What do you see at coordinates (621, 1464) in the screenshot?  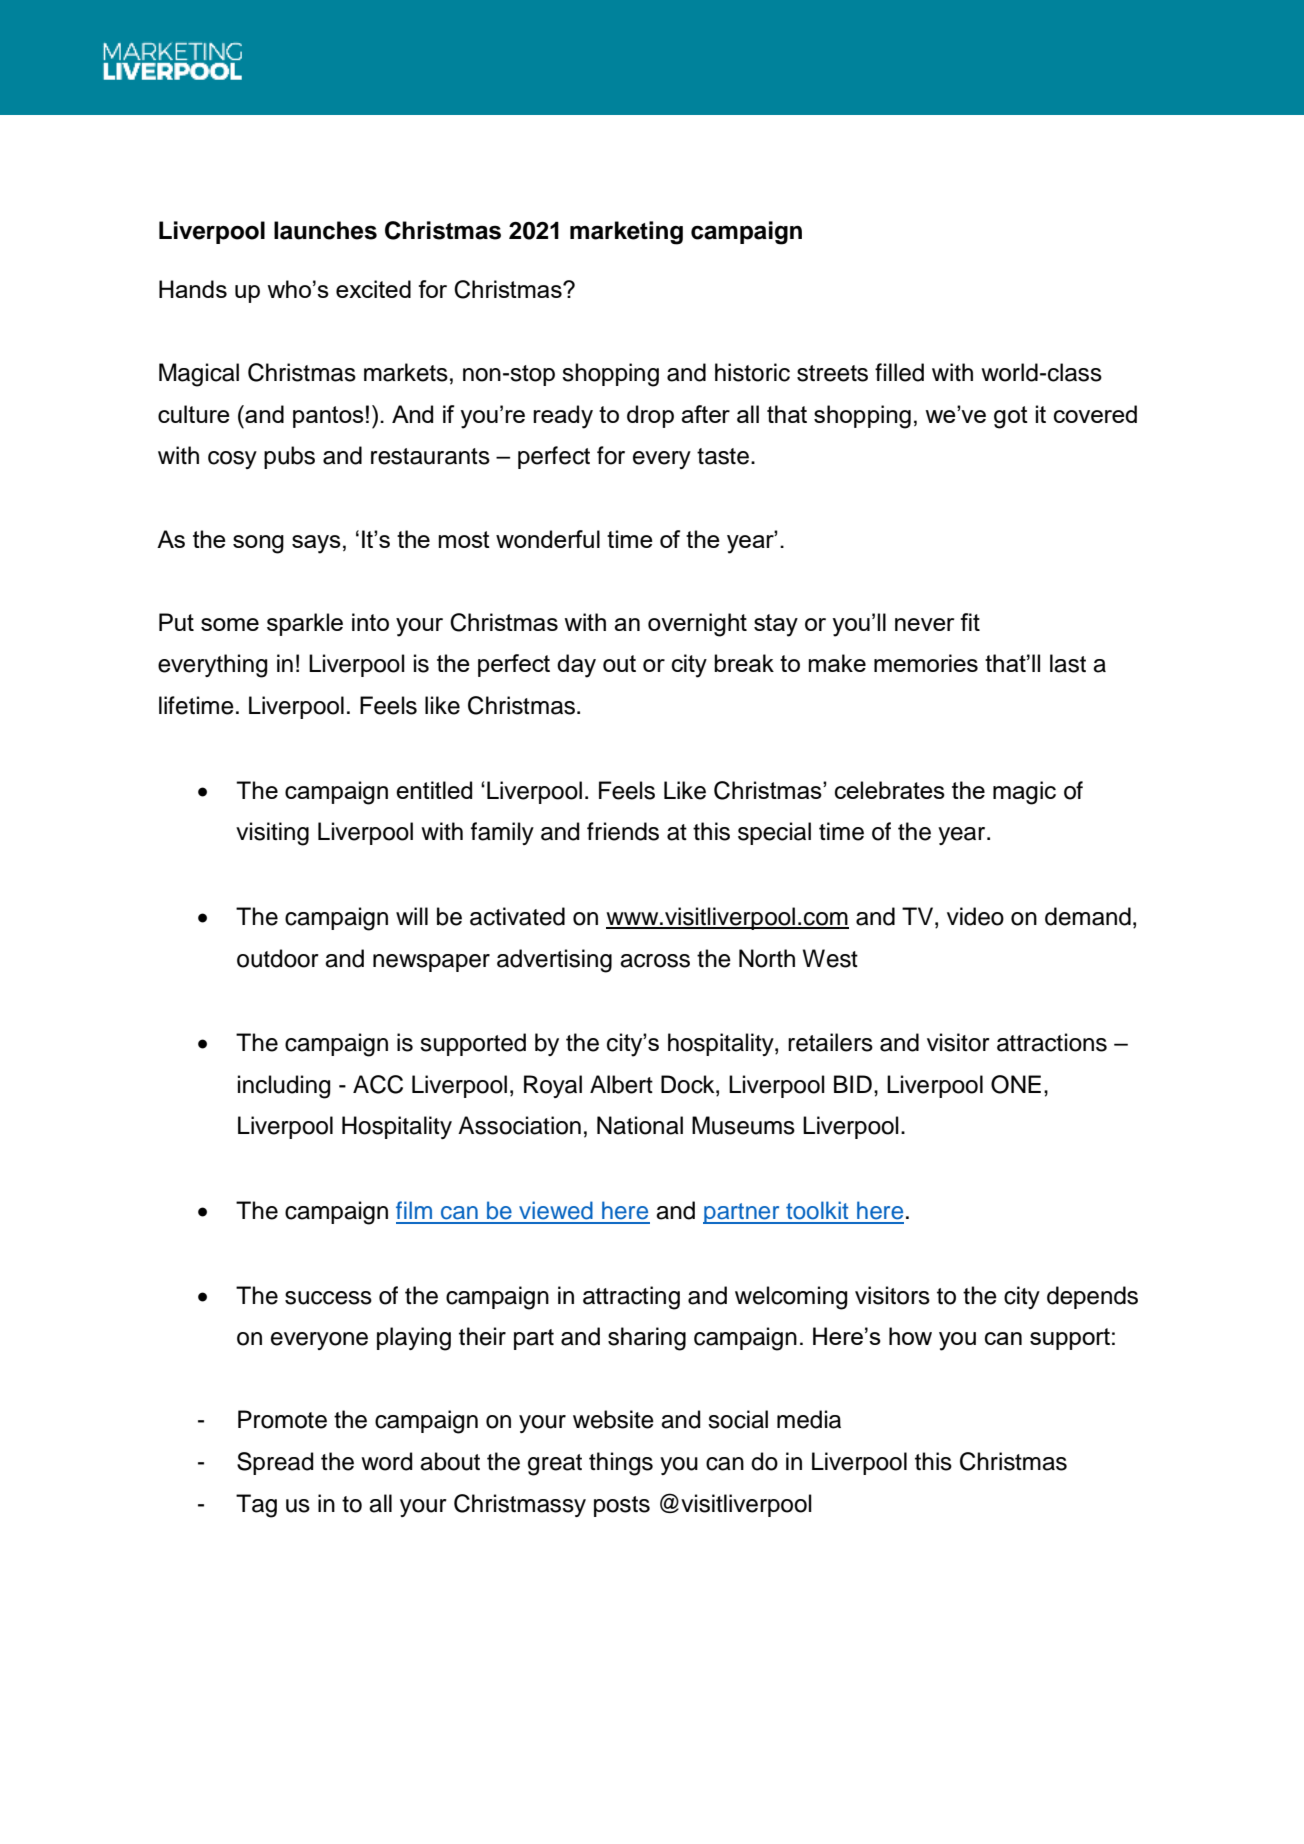 I see `things` at bounding box center [621, 1464].
